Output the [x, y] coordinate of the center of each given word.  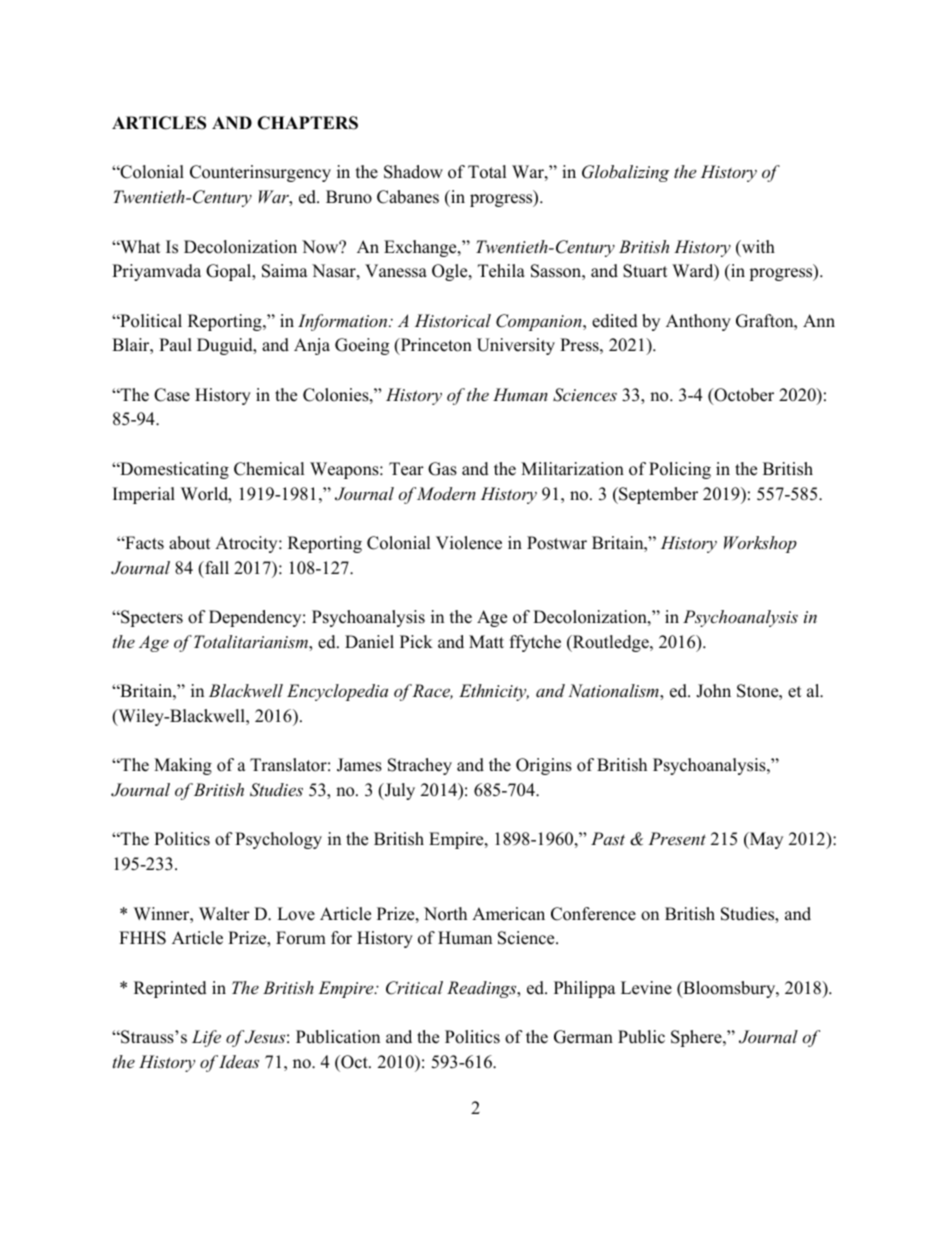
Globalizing [625, 173]
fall [216, 567]
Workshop [760, 544]
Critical [414, 988]
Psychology [278, 840]
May [765, 840]
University [516, 346]
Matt [486, 641]
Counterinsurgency [260, 173]
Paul [175, 345]
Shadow [413, 172]
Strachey [420, 766]
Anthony [698, 322]
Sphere [697, 1038]
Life [206, 1038]
